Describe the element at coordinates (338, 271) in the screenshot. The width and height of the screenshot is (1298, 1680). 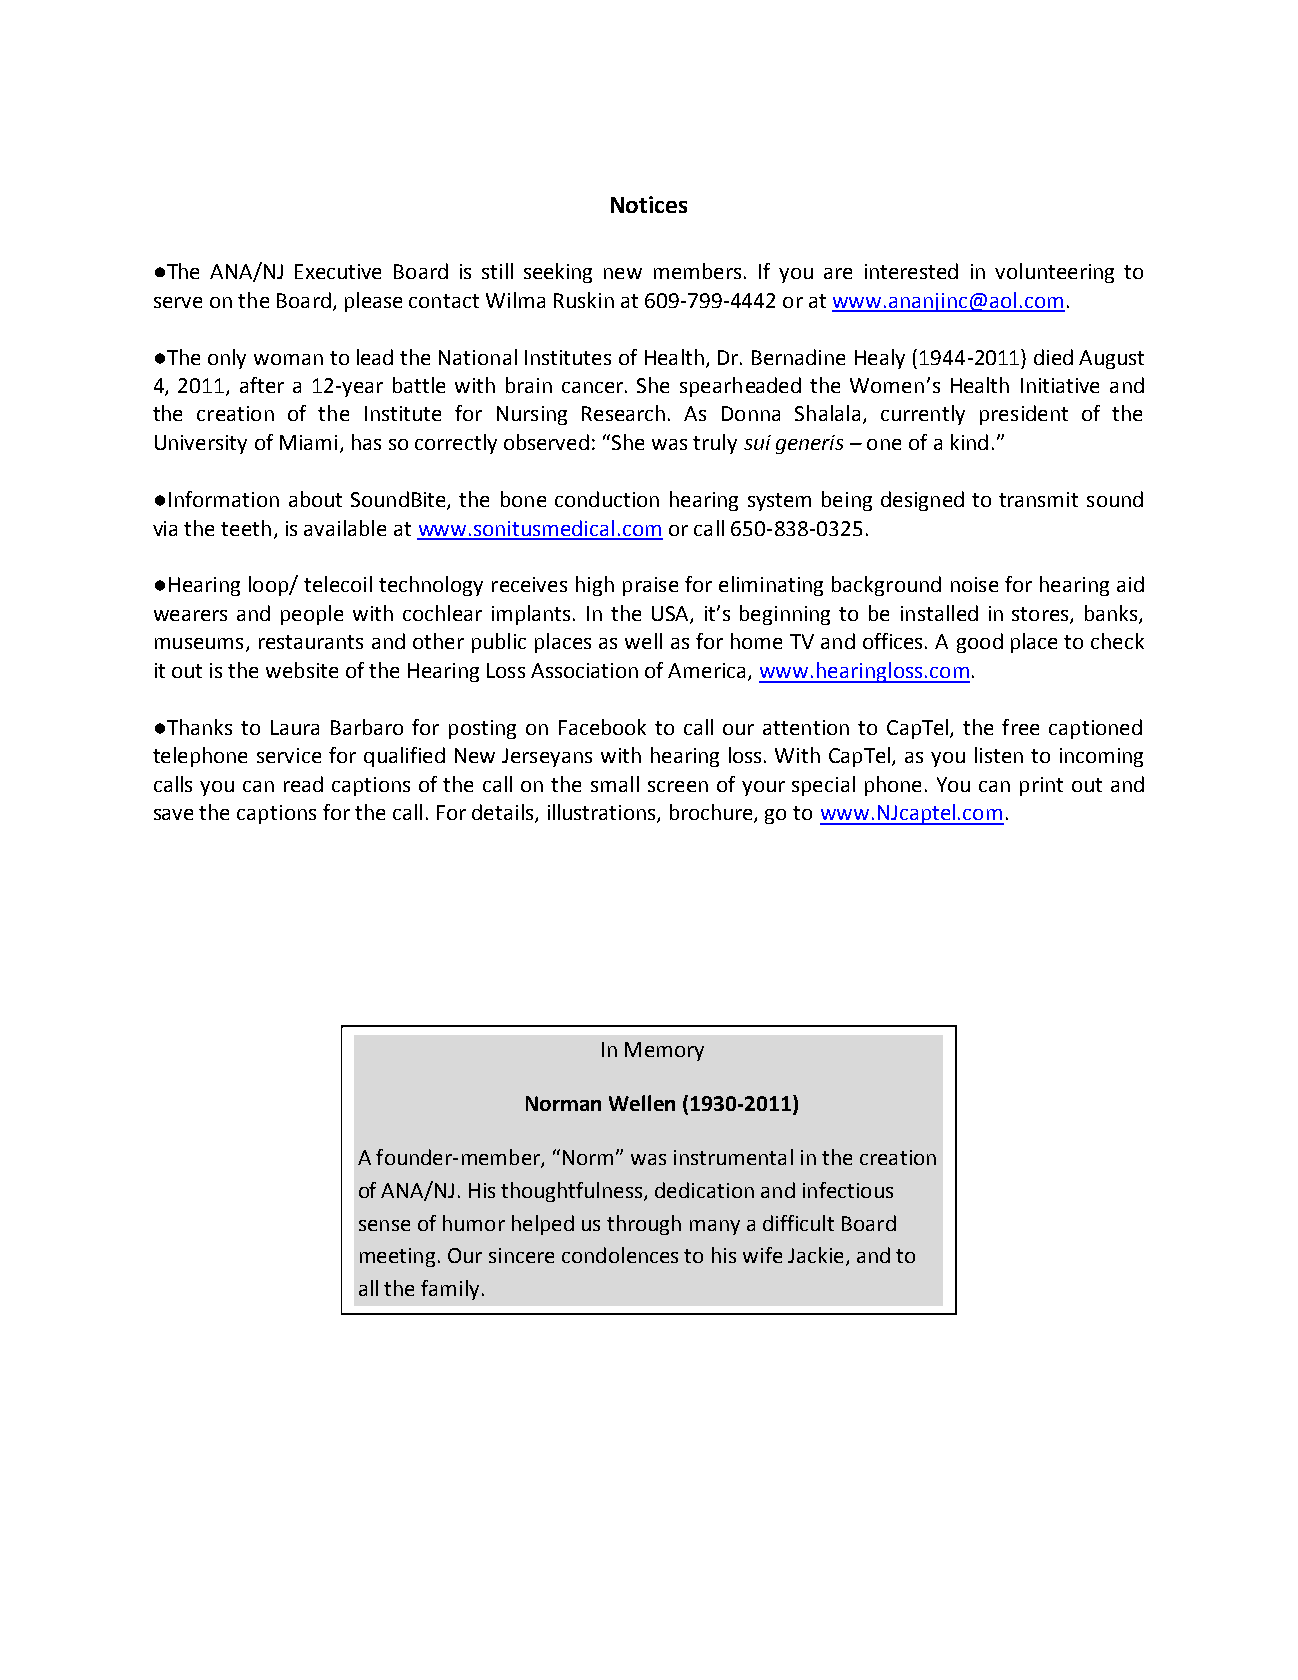
I see `Executive` at that location.
